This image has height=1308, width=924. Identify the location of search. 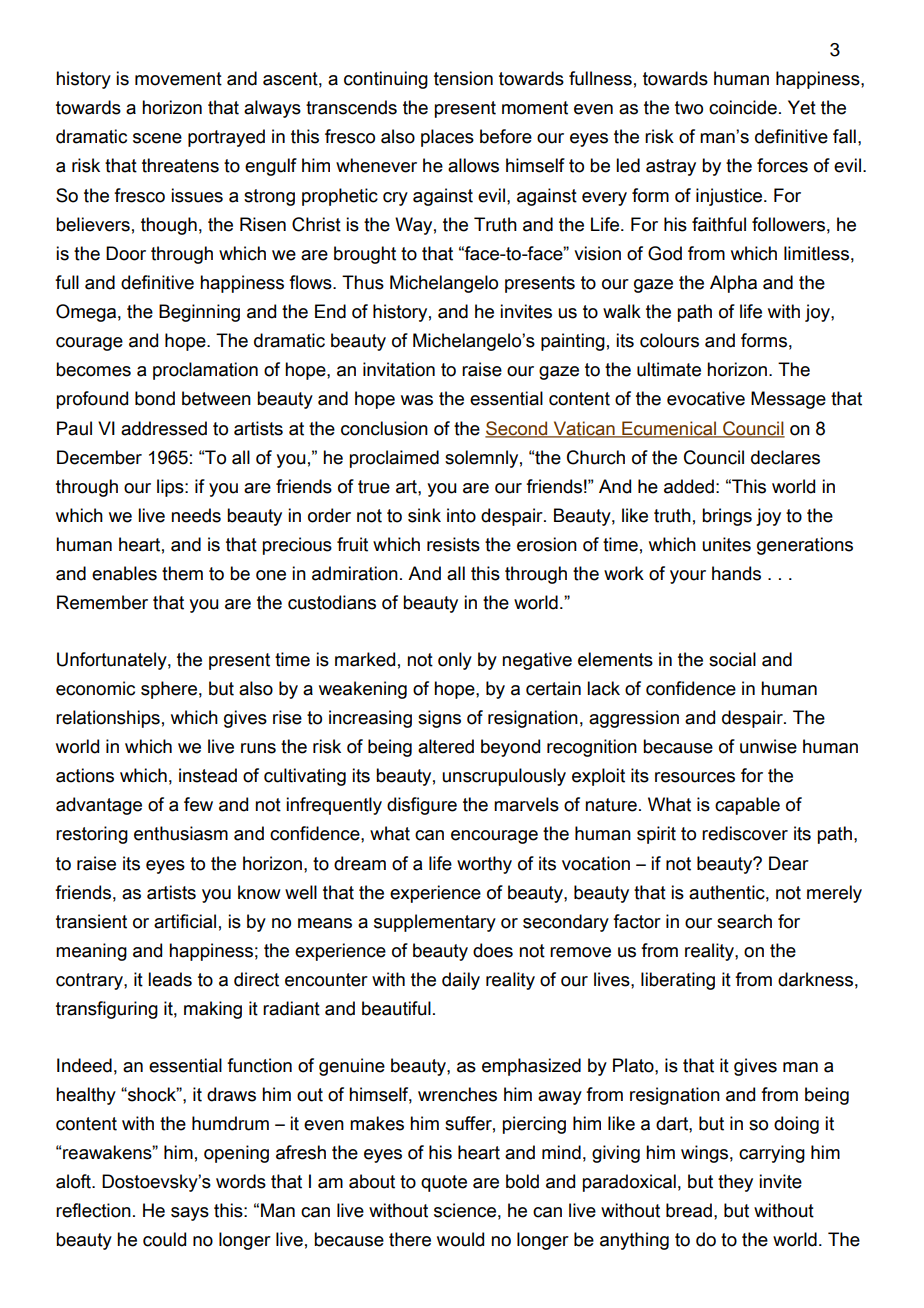
(744, 921).
